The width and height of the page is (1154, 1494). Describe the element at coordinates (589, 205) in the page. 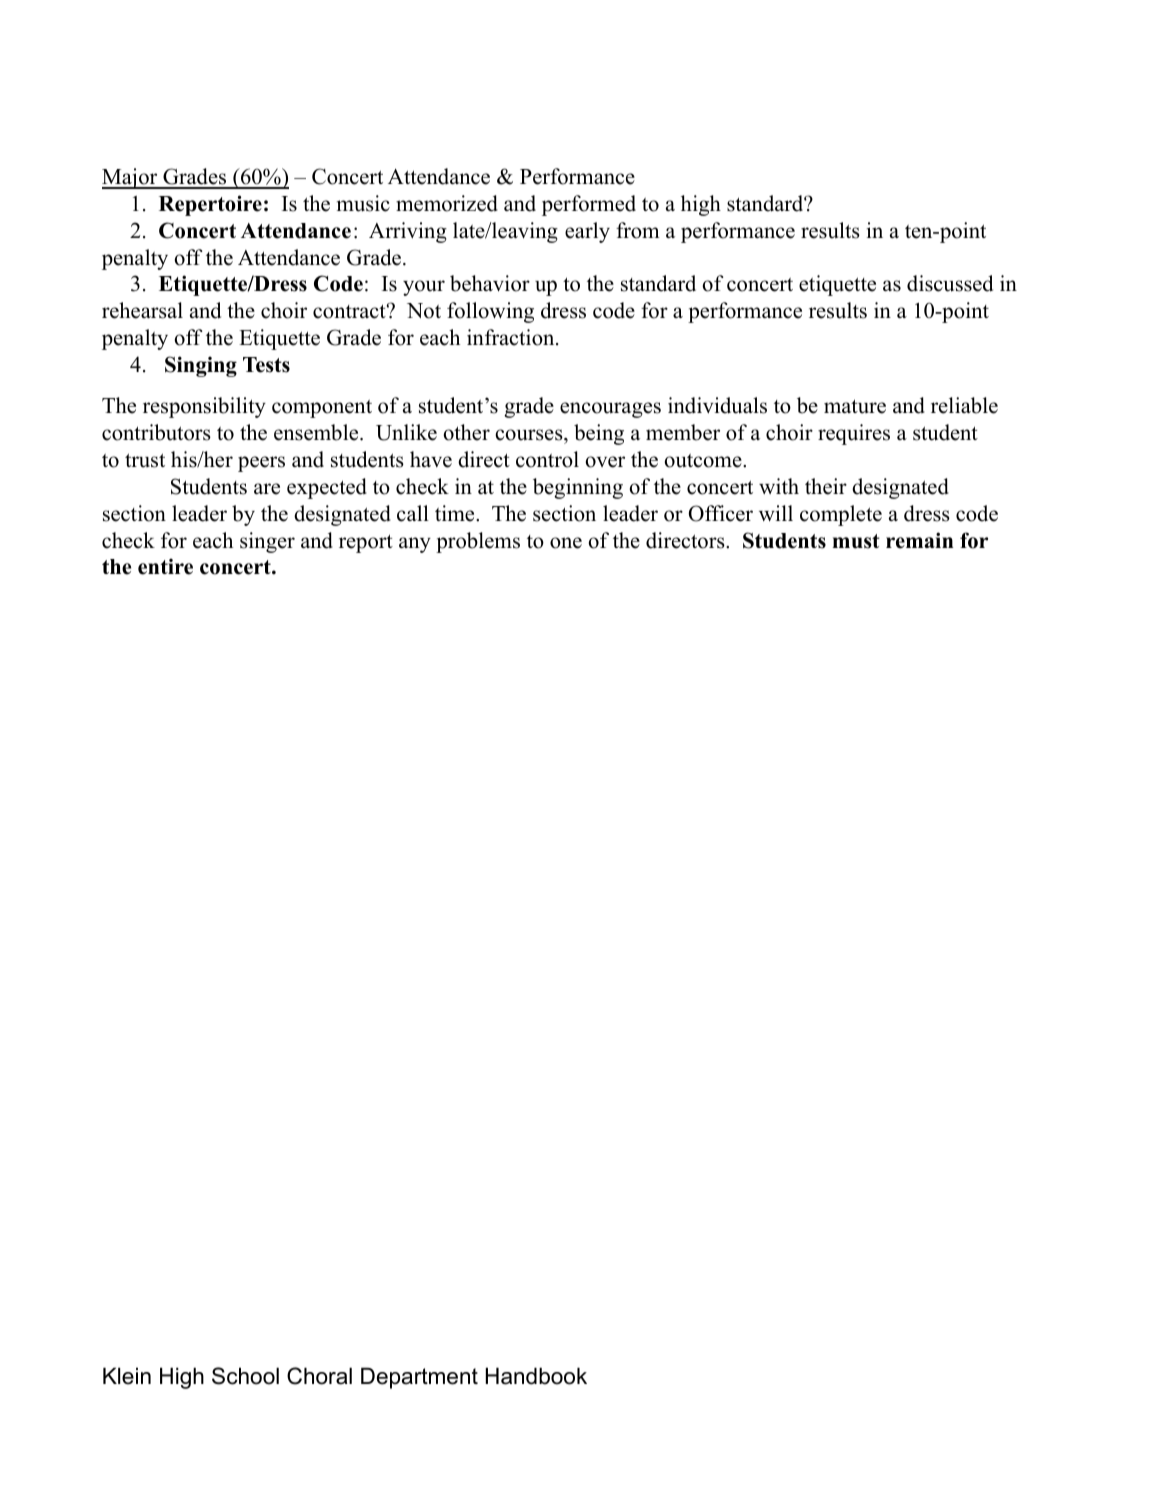

I see `performed` at that location.
